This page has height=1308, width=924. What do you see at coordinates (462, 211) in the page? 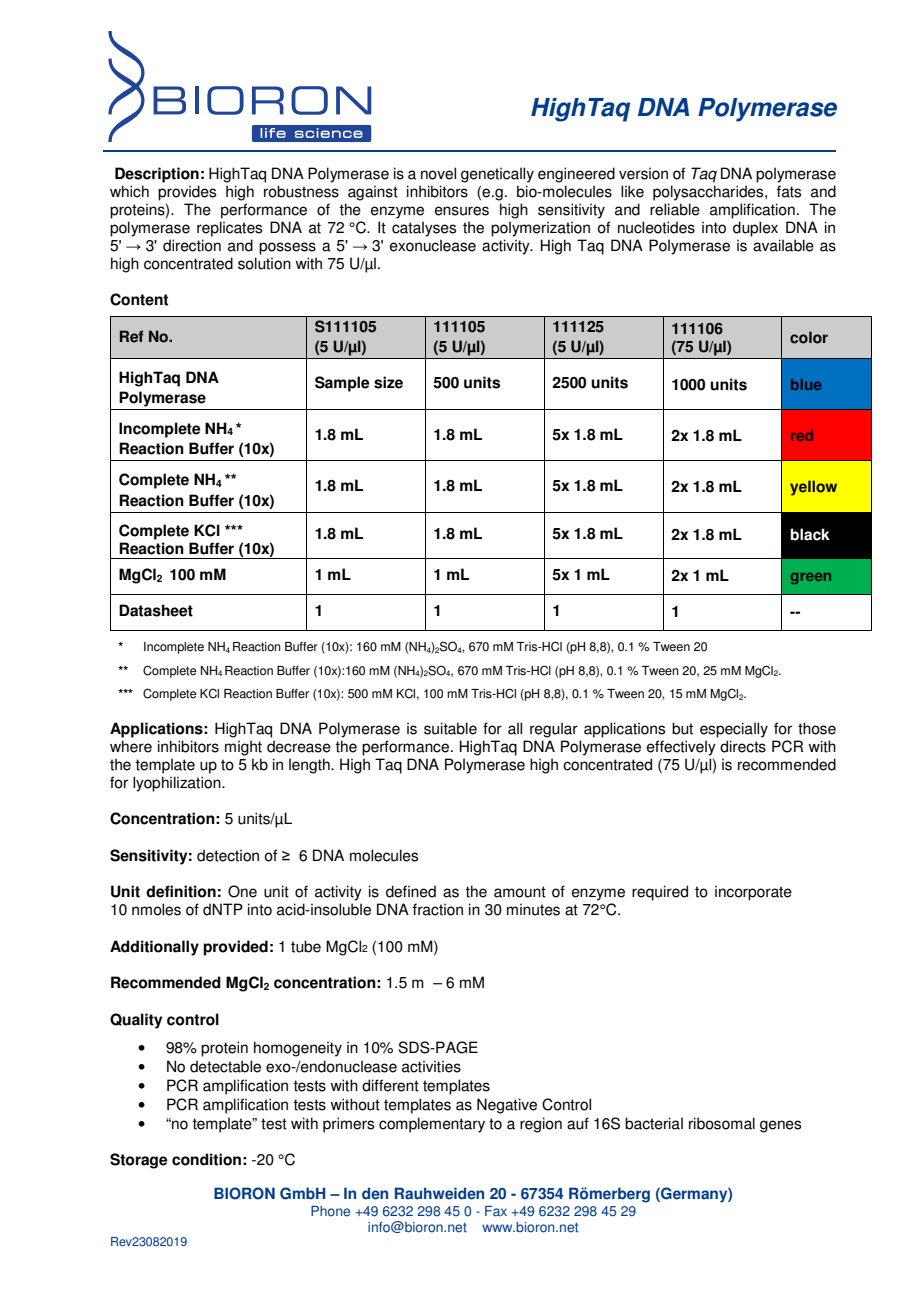
I see `ensures` at bounding box center [462, 211].
